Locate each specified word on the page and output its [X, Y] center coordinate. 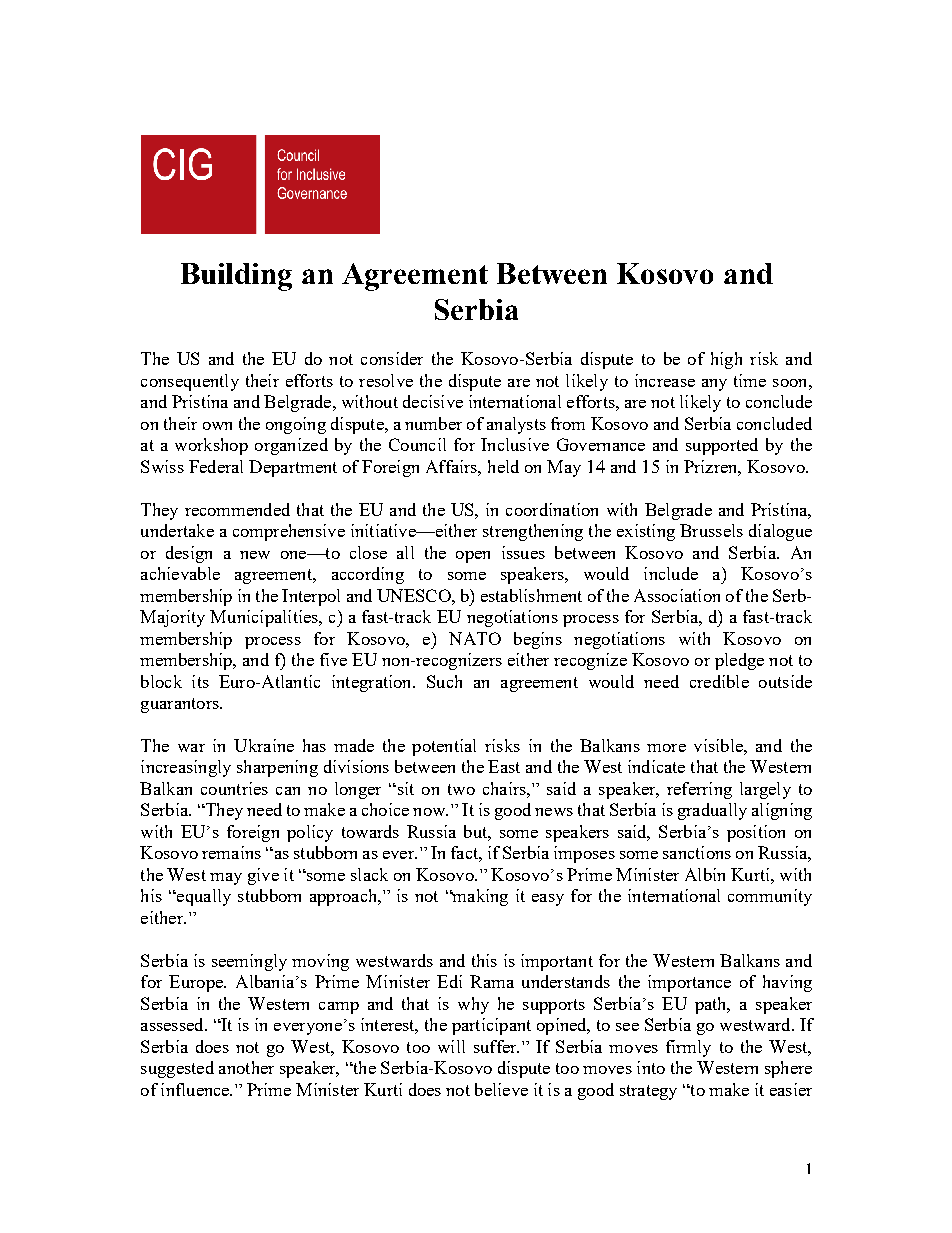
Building [236, 277]
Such [444, 681]
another [246, 1067]
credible [719, 681]
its [200, 681]
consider [392, 358]
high [726, 360]
